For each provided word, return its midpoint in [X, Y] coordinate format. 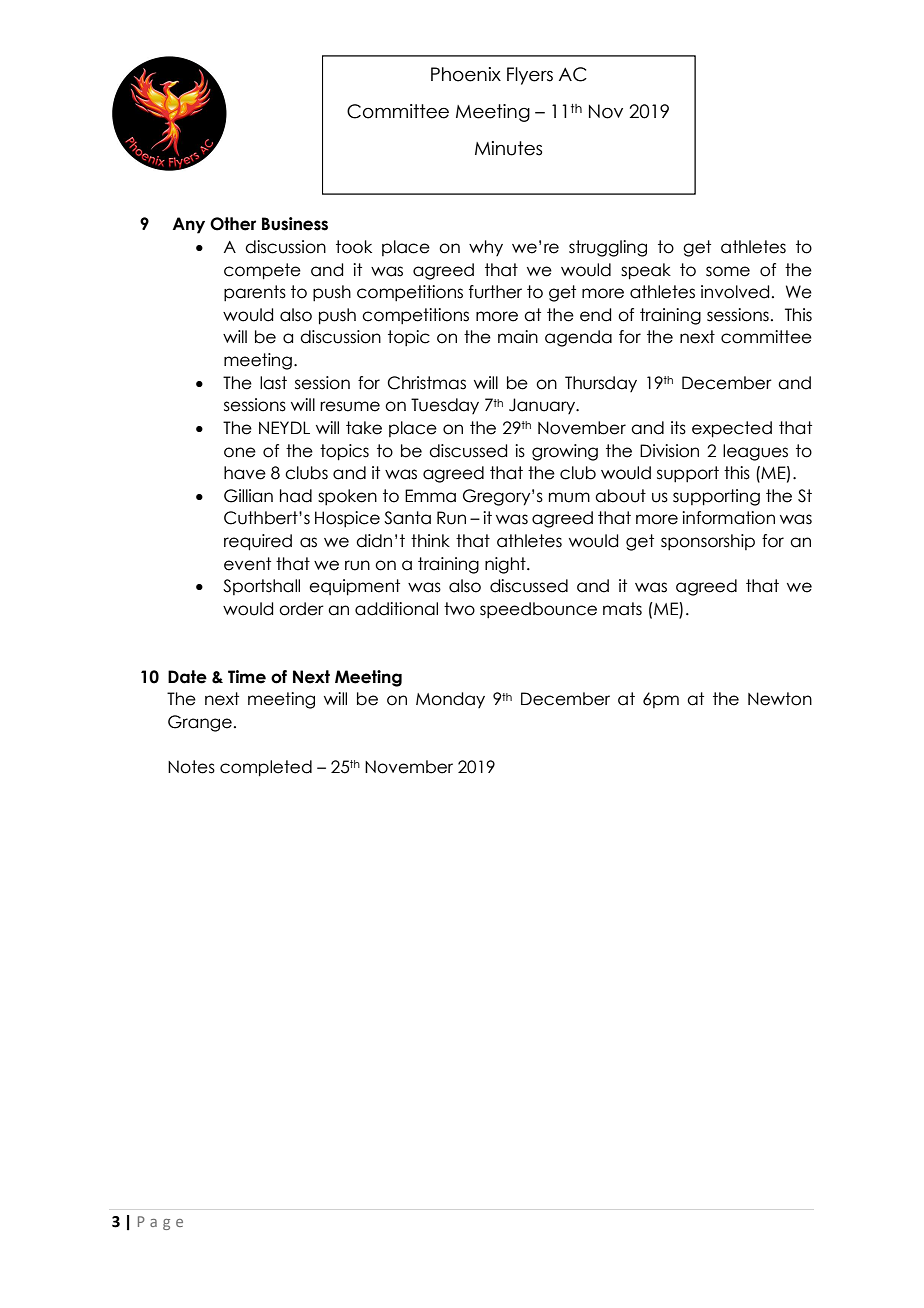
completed [266, 768]
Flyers [530, 76]
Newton [780, 699]
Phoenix [466, 74]
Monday [450, 700]
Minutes [508, 148]
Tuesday [445, 406]
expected [732, 429]
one [240, 452]
